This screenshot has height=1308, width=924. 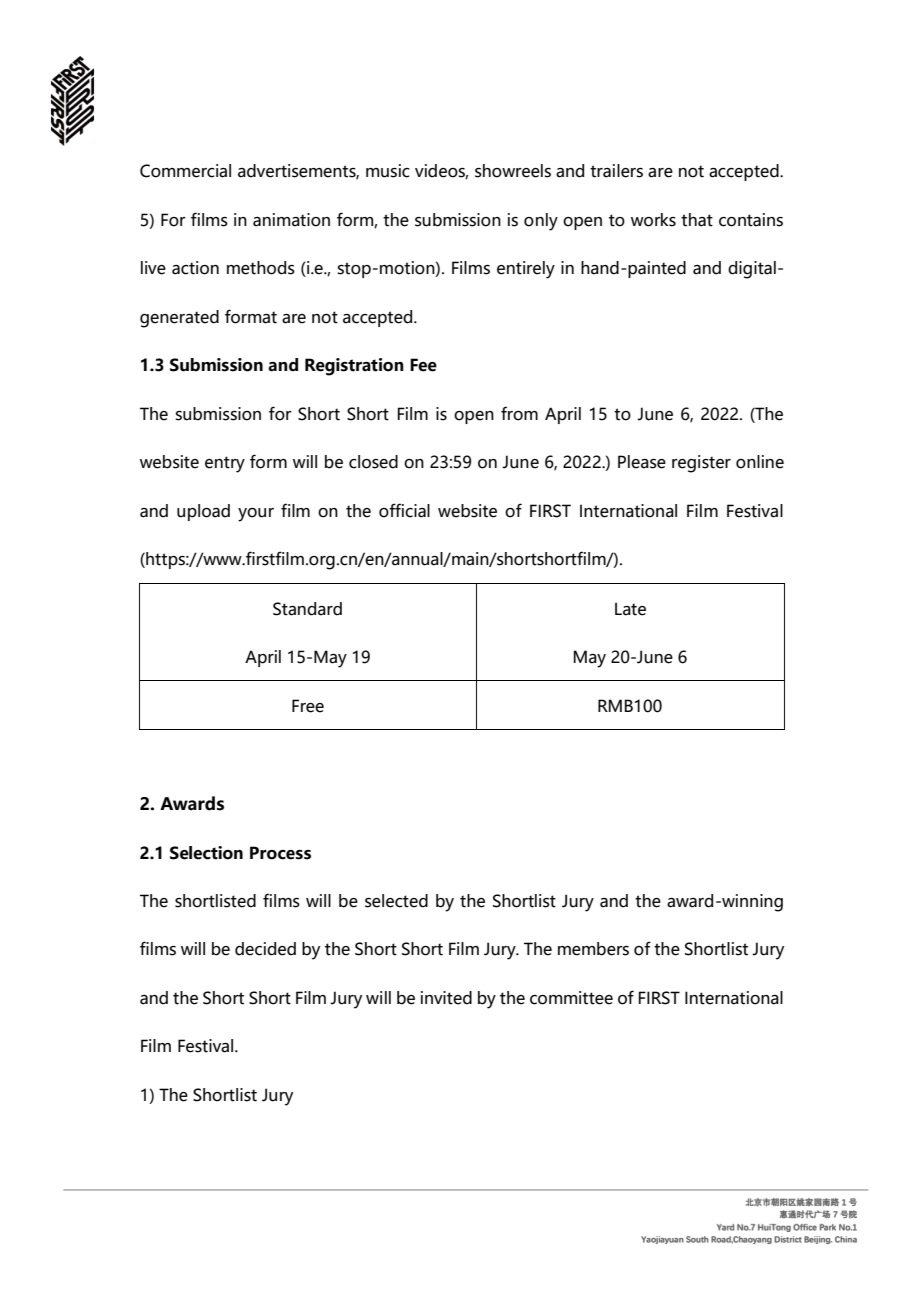 What do you see at coordinates (206, 853) in the screenshot?
I see `Selection` at bounding box center [206, 853].
